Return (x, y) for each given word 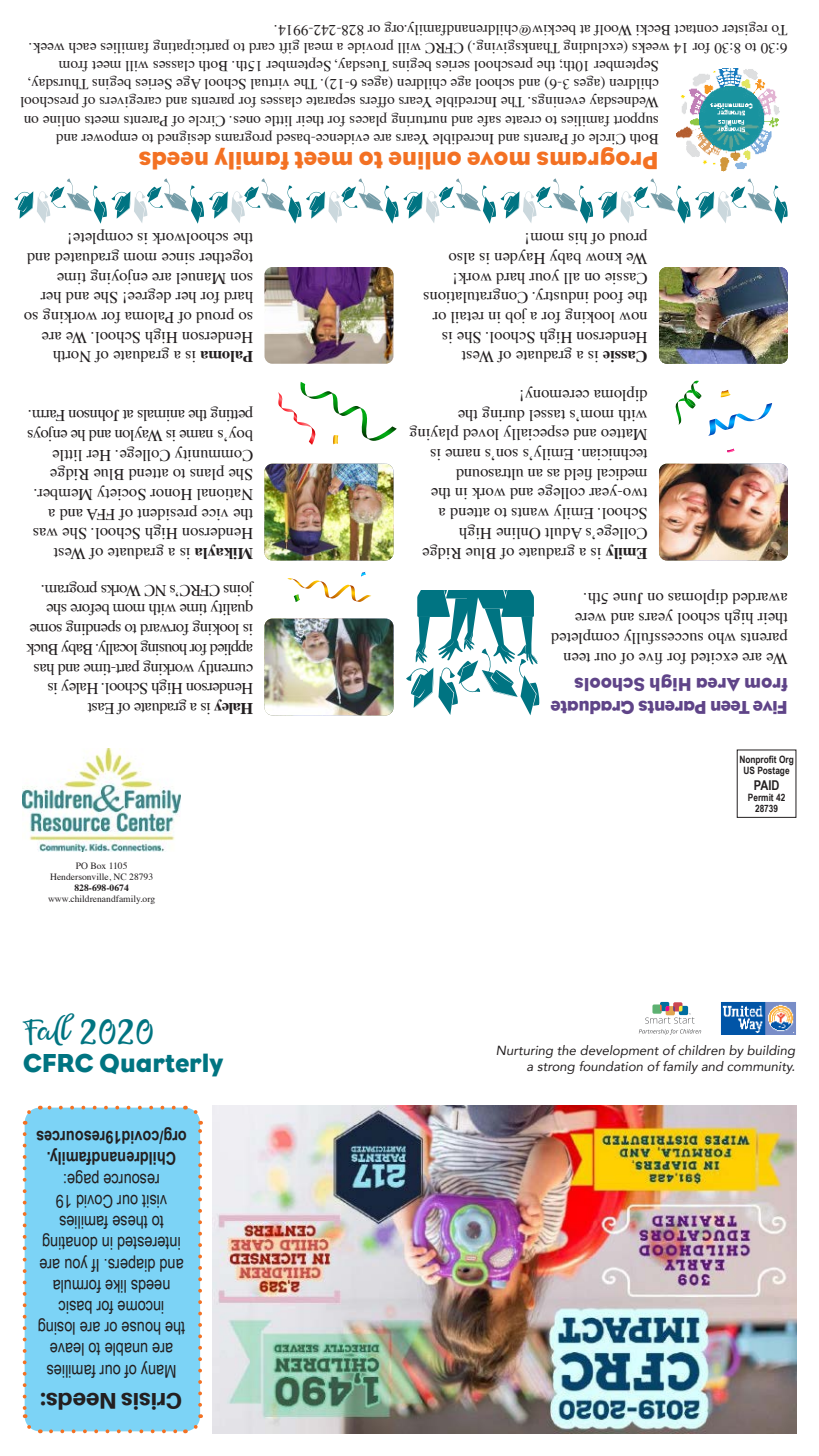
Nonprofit (758, 761)
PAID (766, 785)
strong (556, 1068)
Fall (49, 1029)
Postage (774, 770)
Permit (761, 797)
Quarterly (161, 1065)
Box (98, 865)
